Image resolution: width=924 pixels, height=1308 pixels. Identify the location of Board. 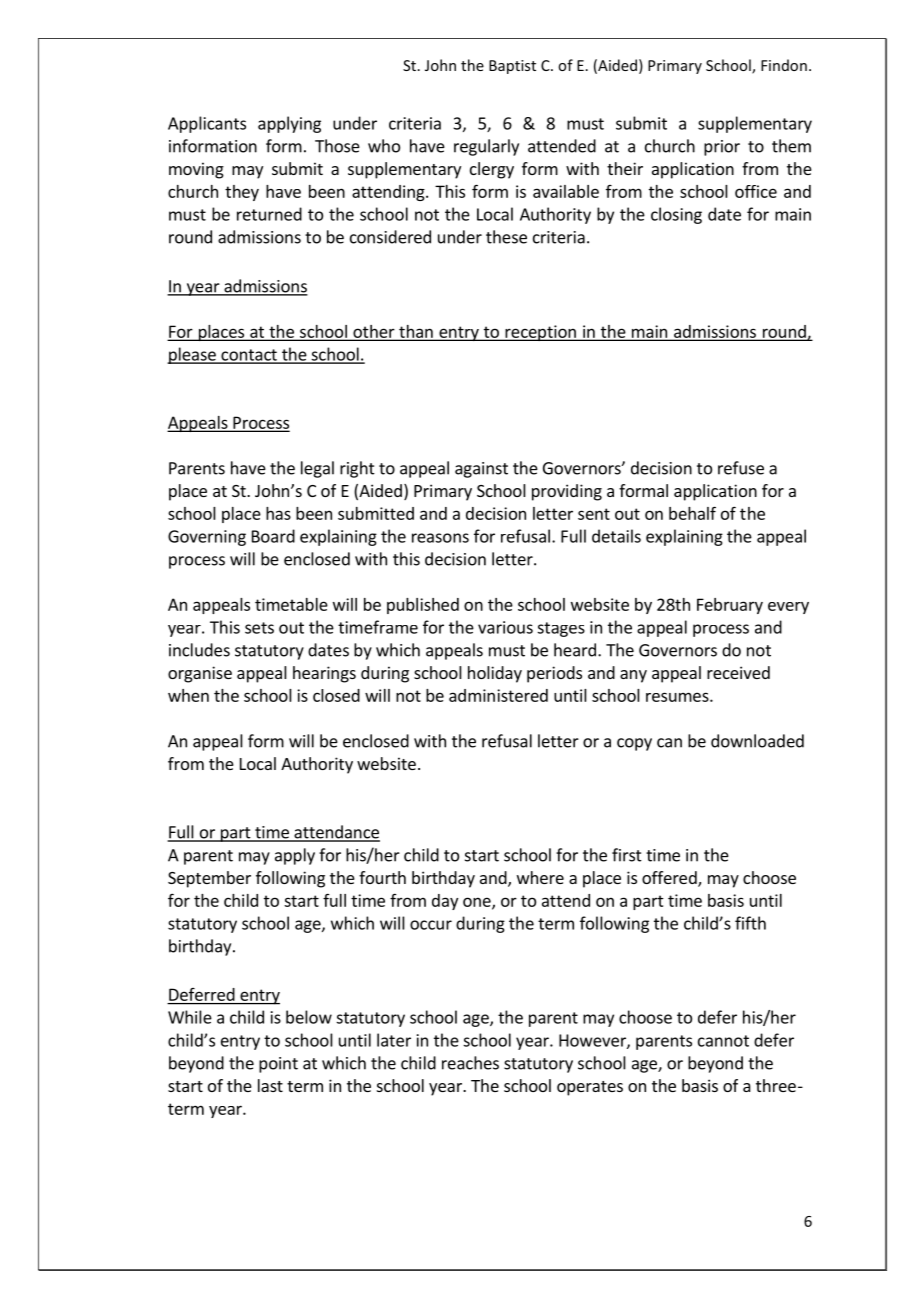
(273, 536).
